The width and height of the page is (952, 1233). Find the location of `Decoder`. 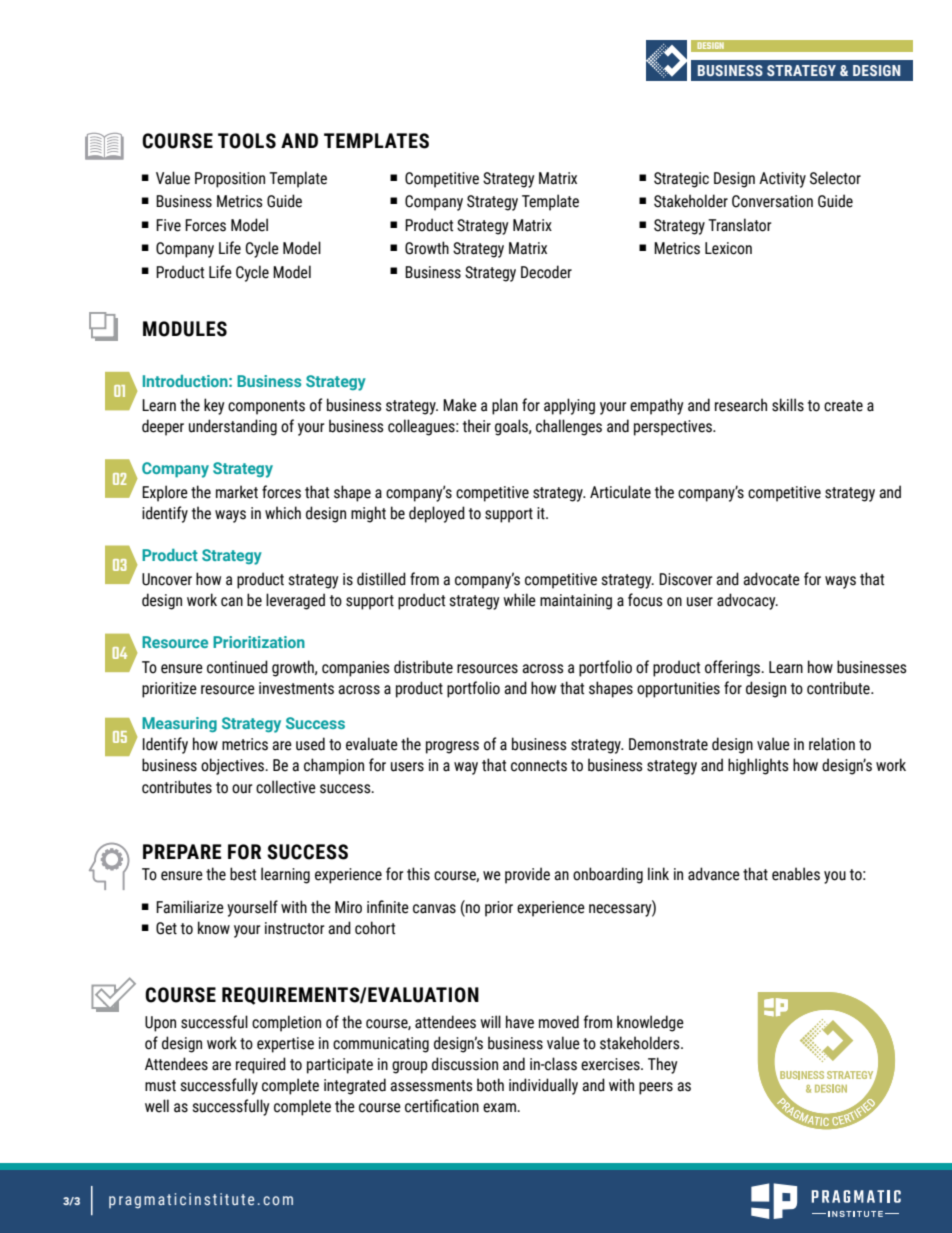

Decoder is located at coordinates (546, 272).
